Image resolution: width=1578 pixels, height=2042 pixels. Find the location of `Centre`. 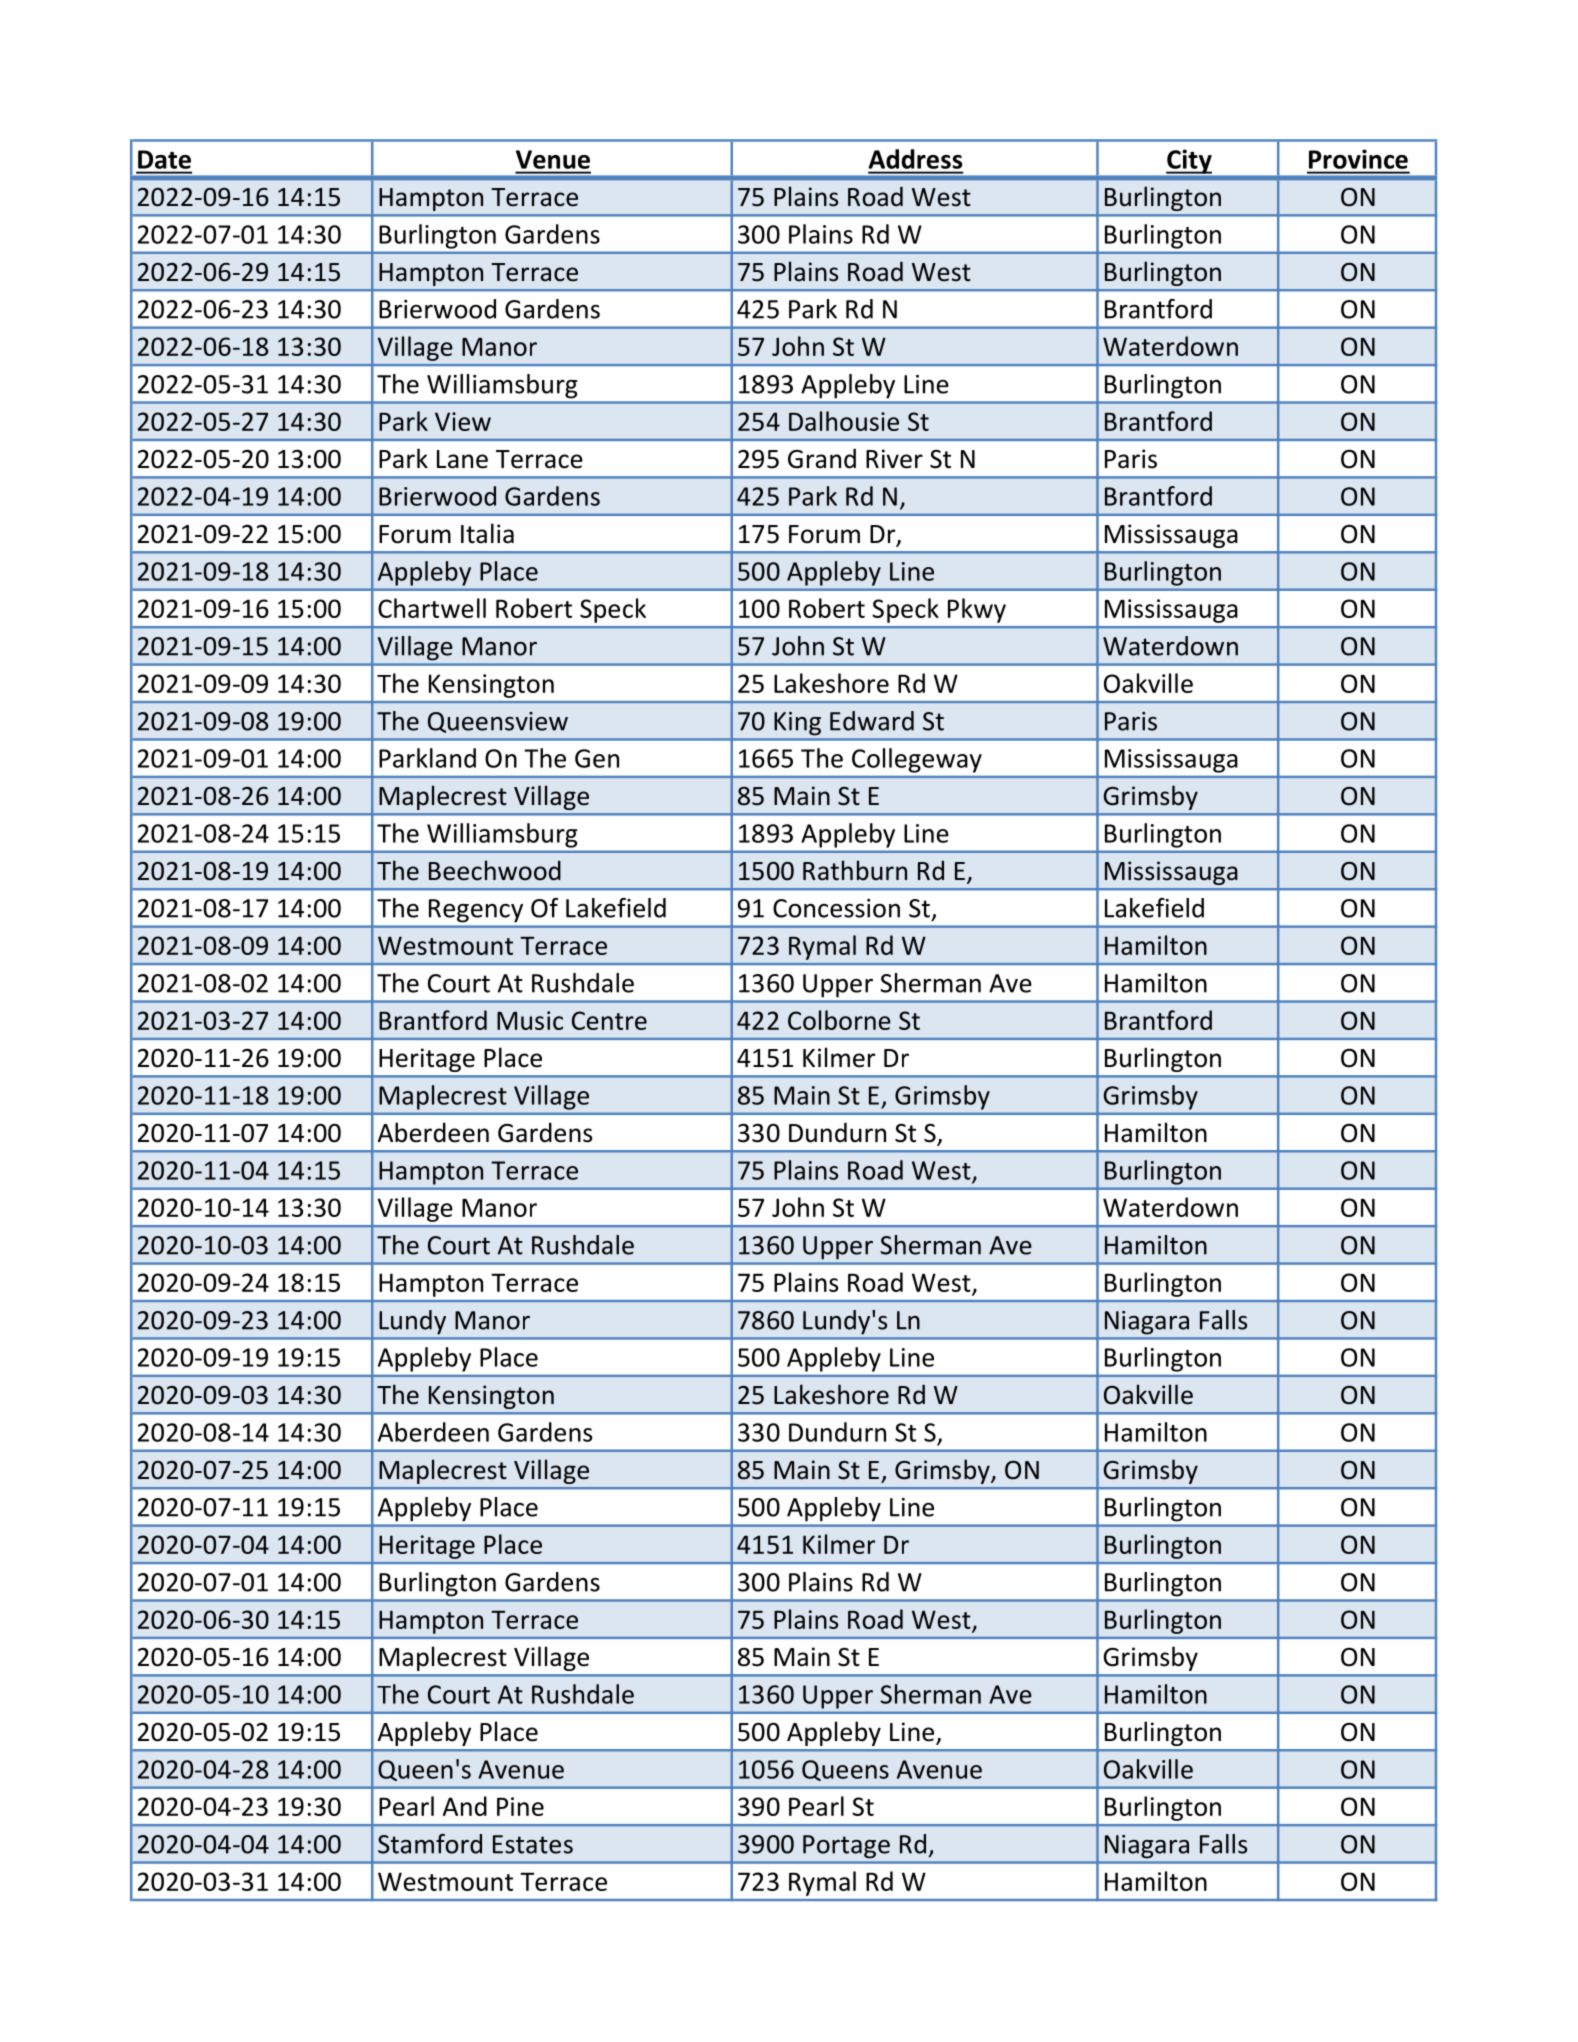

Centre is located at coordinates (609, 1020).
